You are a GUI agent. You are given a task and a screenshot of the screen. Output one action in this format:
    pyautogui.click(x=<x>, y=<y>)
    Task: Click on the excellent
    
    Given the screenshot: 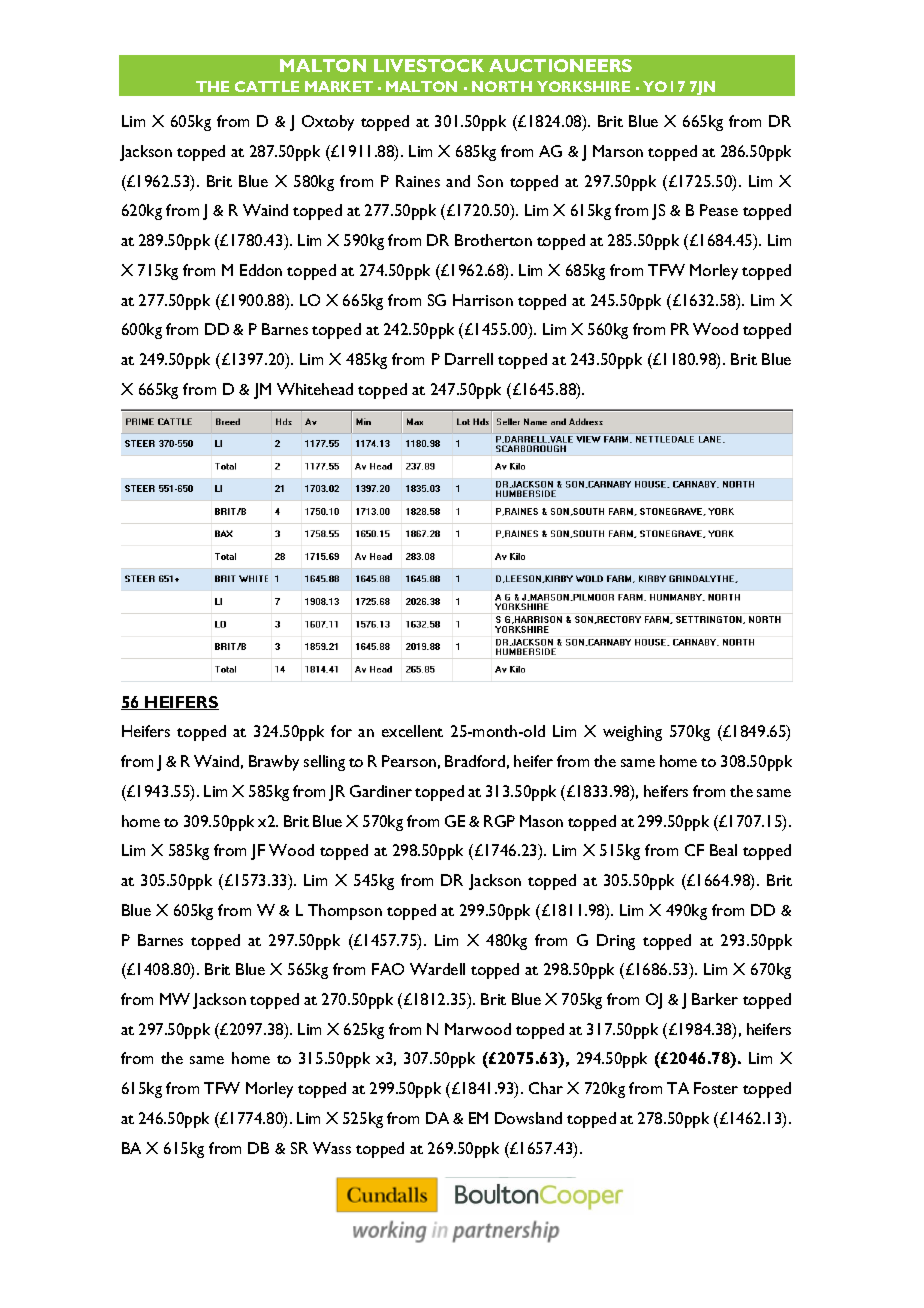 What is the action you would take?
    pyautogui.click(x=412, y=731)
